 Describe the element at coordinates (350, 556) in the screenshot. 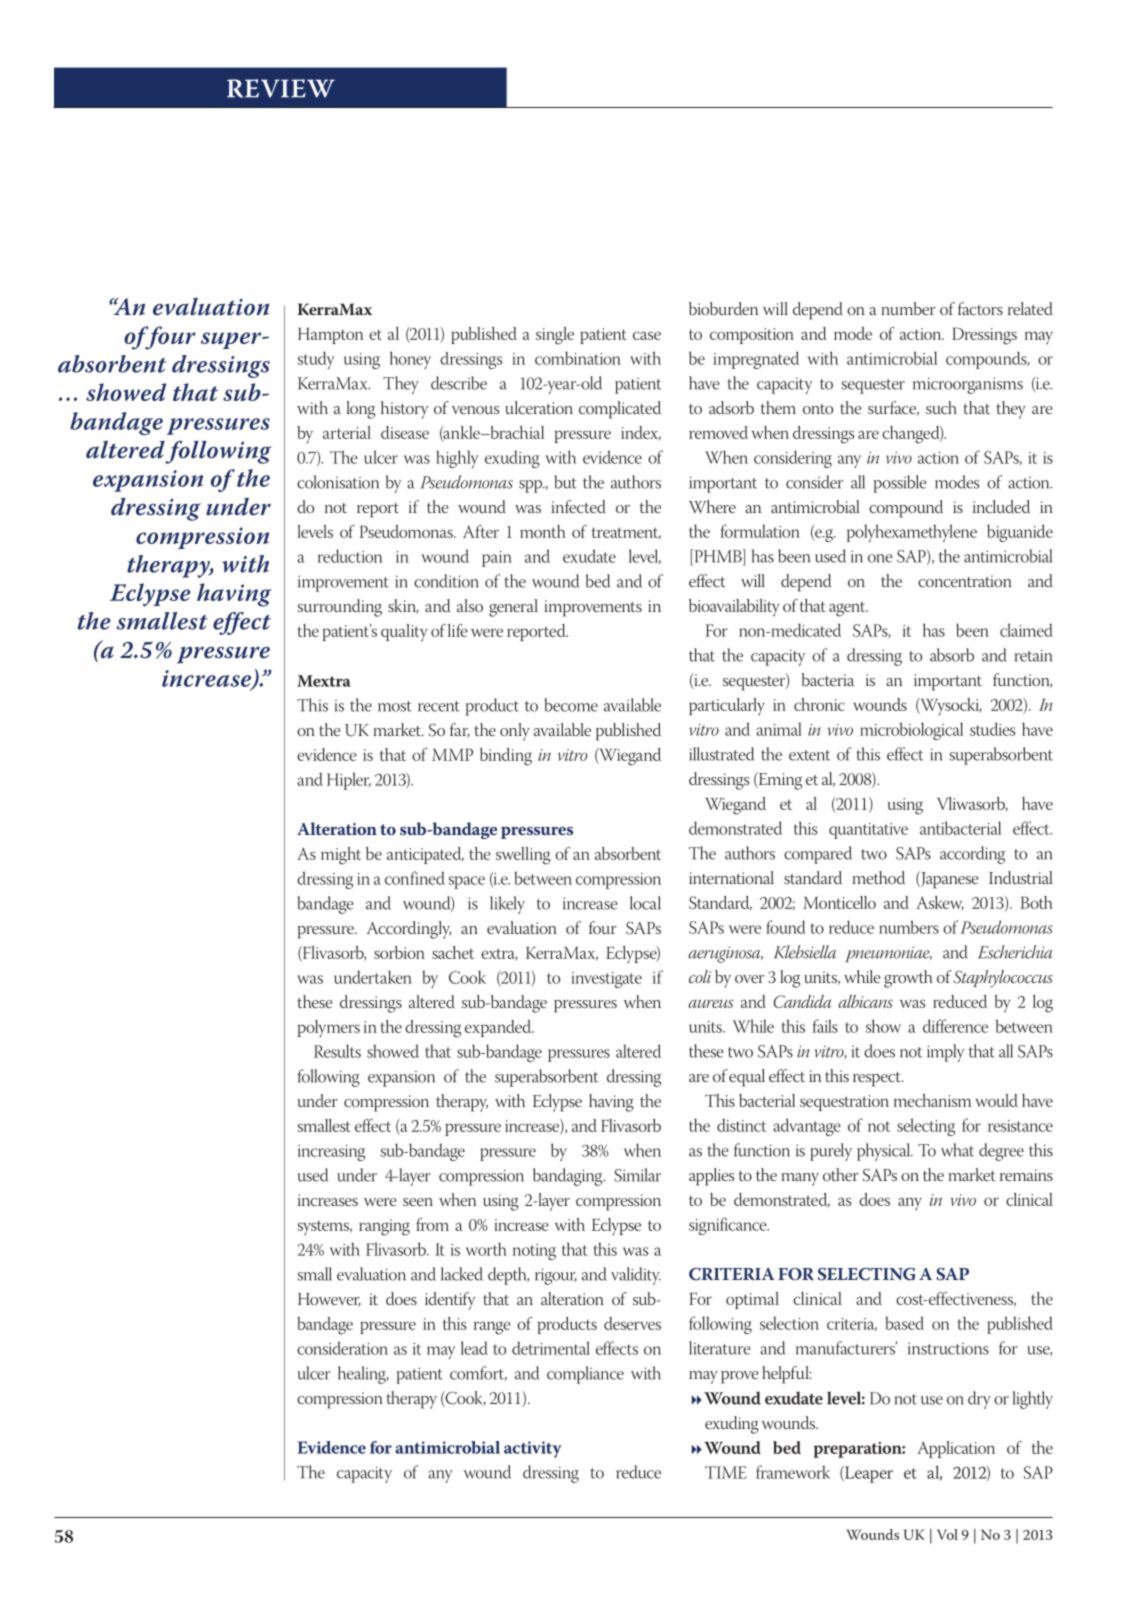

I see `reduction` at that location.
